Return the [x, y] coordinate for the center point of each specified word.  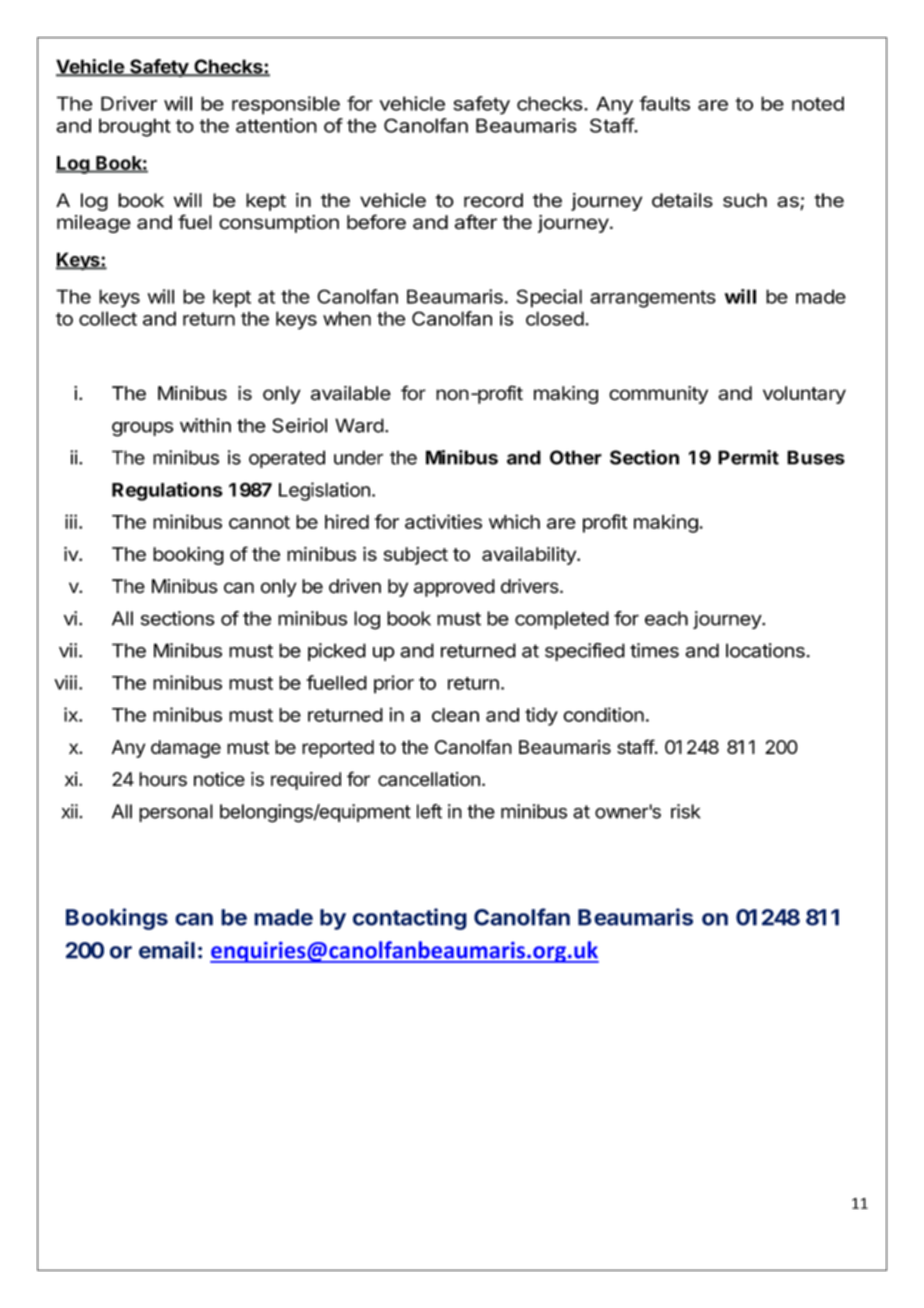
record [493, 200]
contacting [410, 919]
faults [664, 103]
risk [686, 811]
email [167, 950]
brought [135, 127]
